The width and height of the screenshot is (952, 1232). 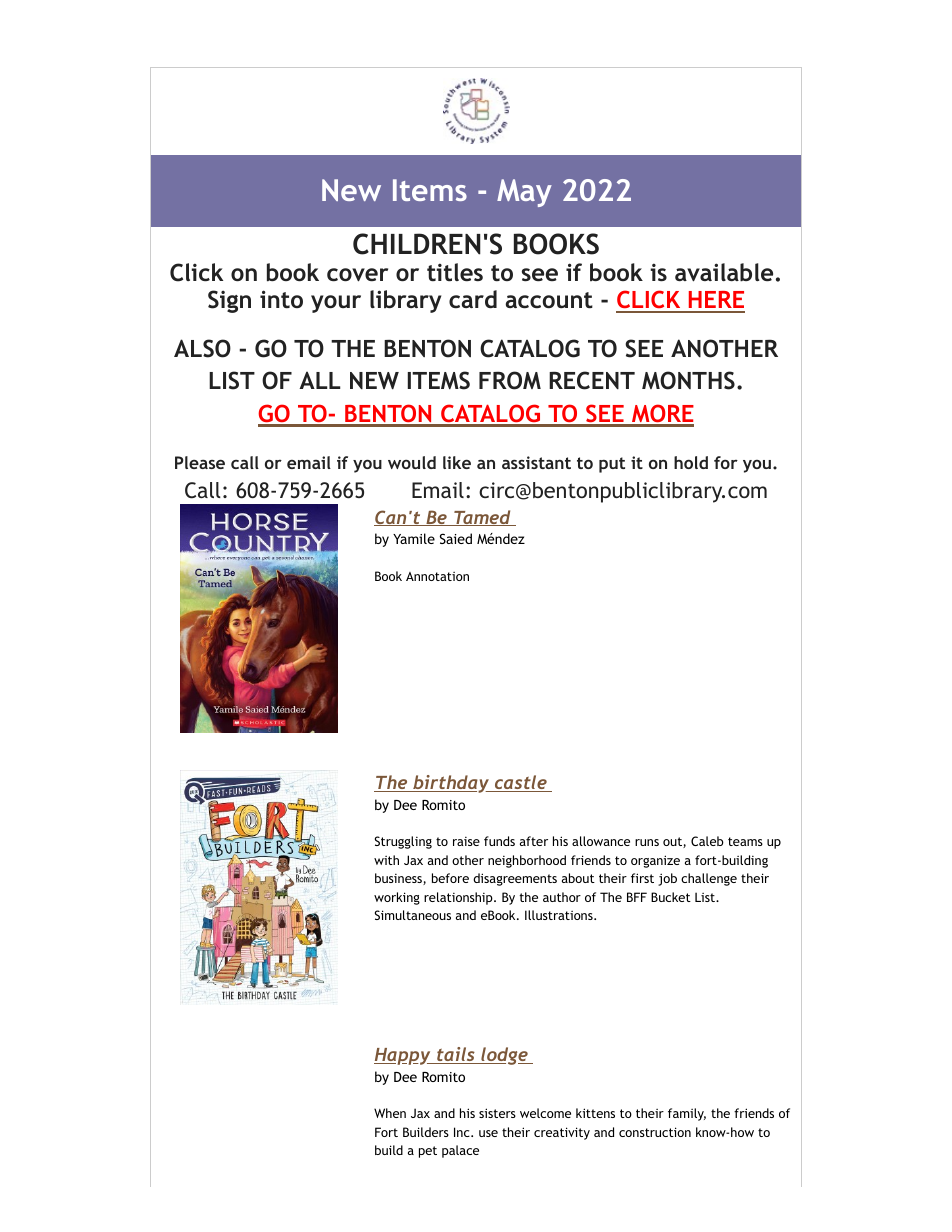 What do you see at coordinates (451, 784) in the screenshot?
I see `birthday` at bounding box center [451, 784].
